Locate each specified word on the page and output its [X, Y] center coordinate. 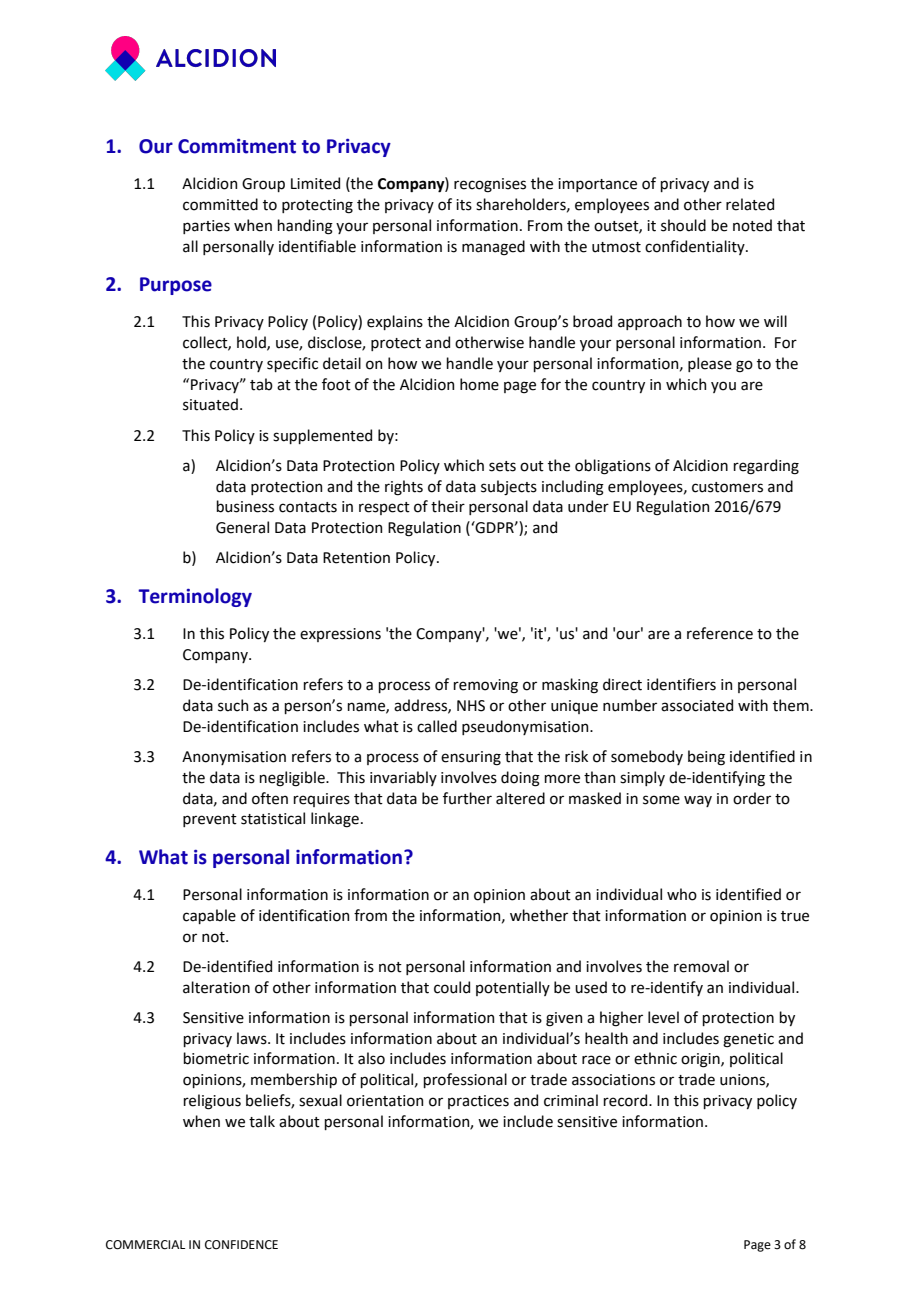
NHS [471, 706]
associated [697, 705]
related [750, 204]
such [233, 705]
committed [220, 204]
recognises [490, 185]
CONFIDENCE [241, 1245]
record [626, 1100]
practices [478, 1102]
